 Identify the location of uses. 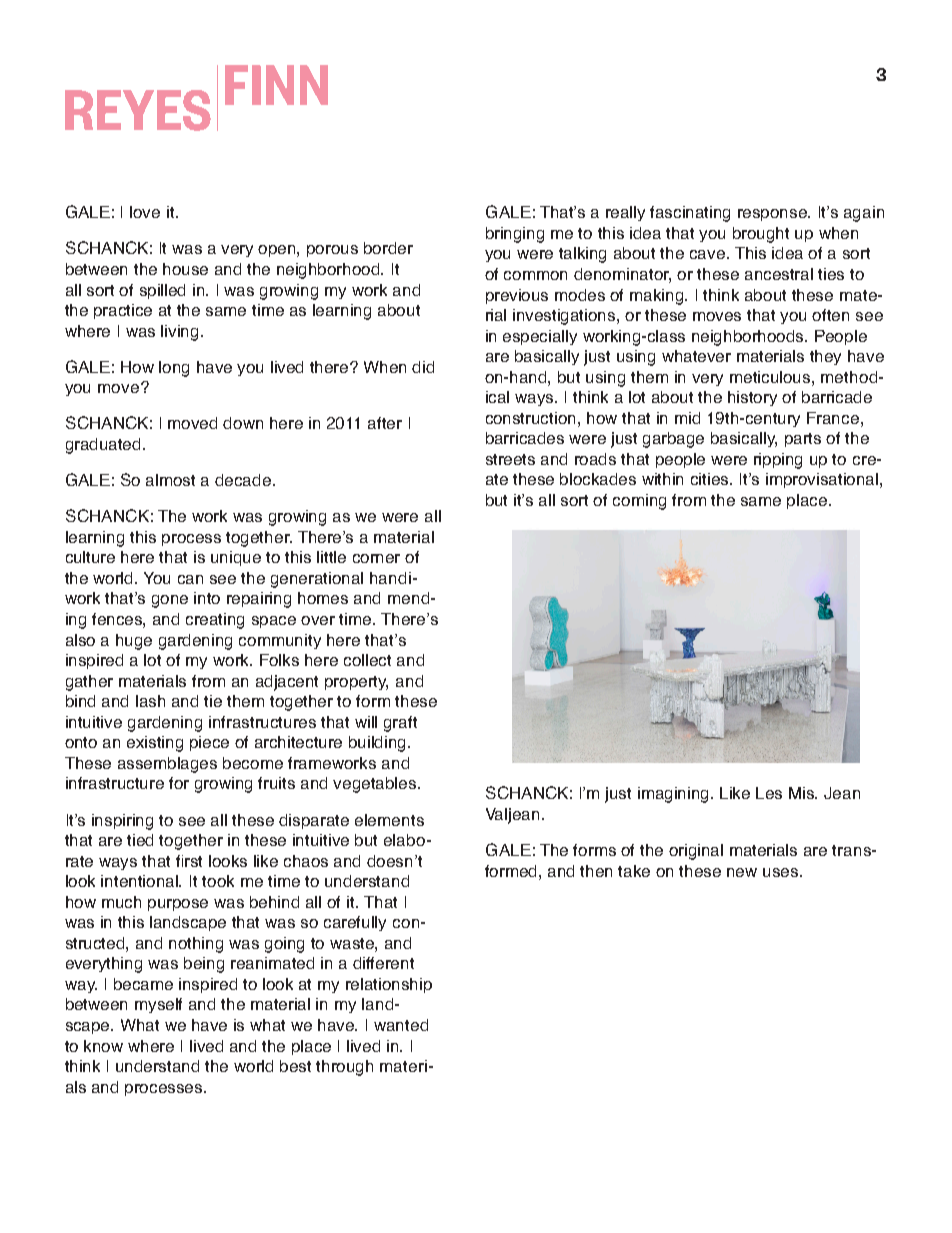
(782, 872).
